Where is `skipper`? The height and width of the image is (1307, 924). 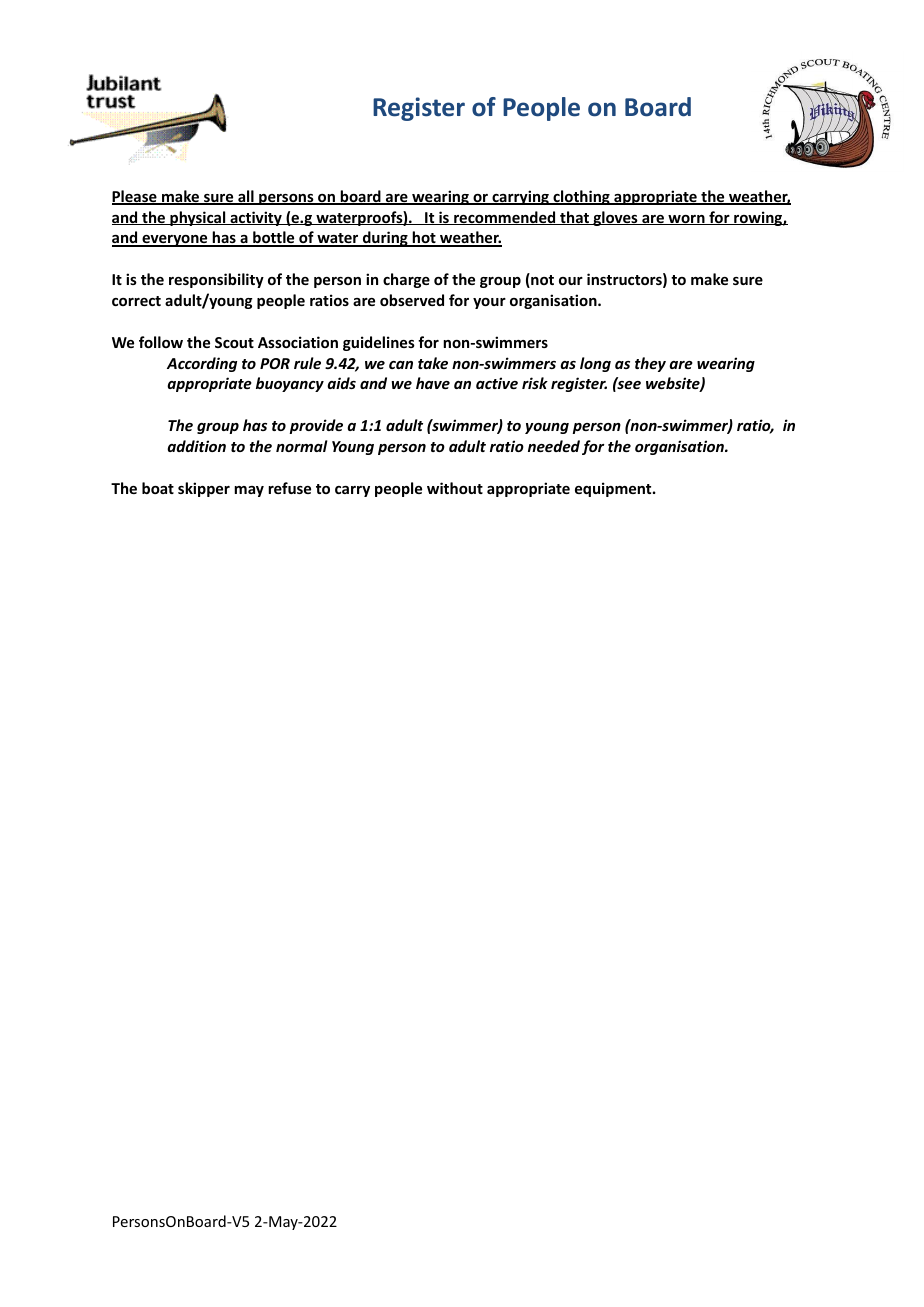
skipper is located at coordinates (204, 489).
